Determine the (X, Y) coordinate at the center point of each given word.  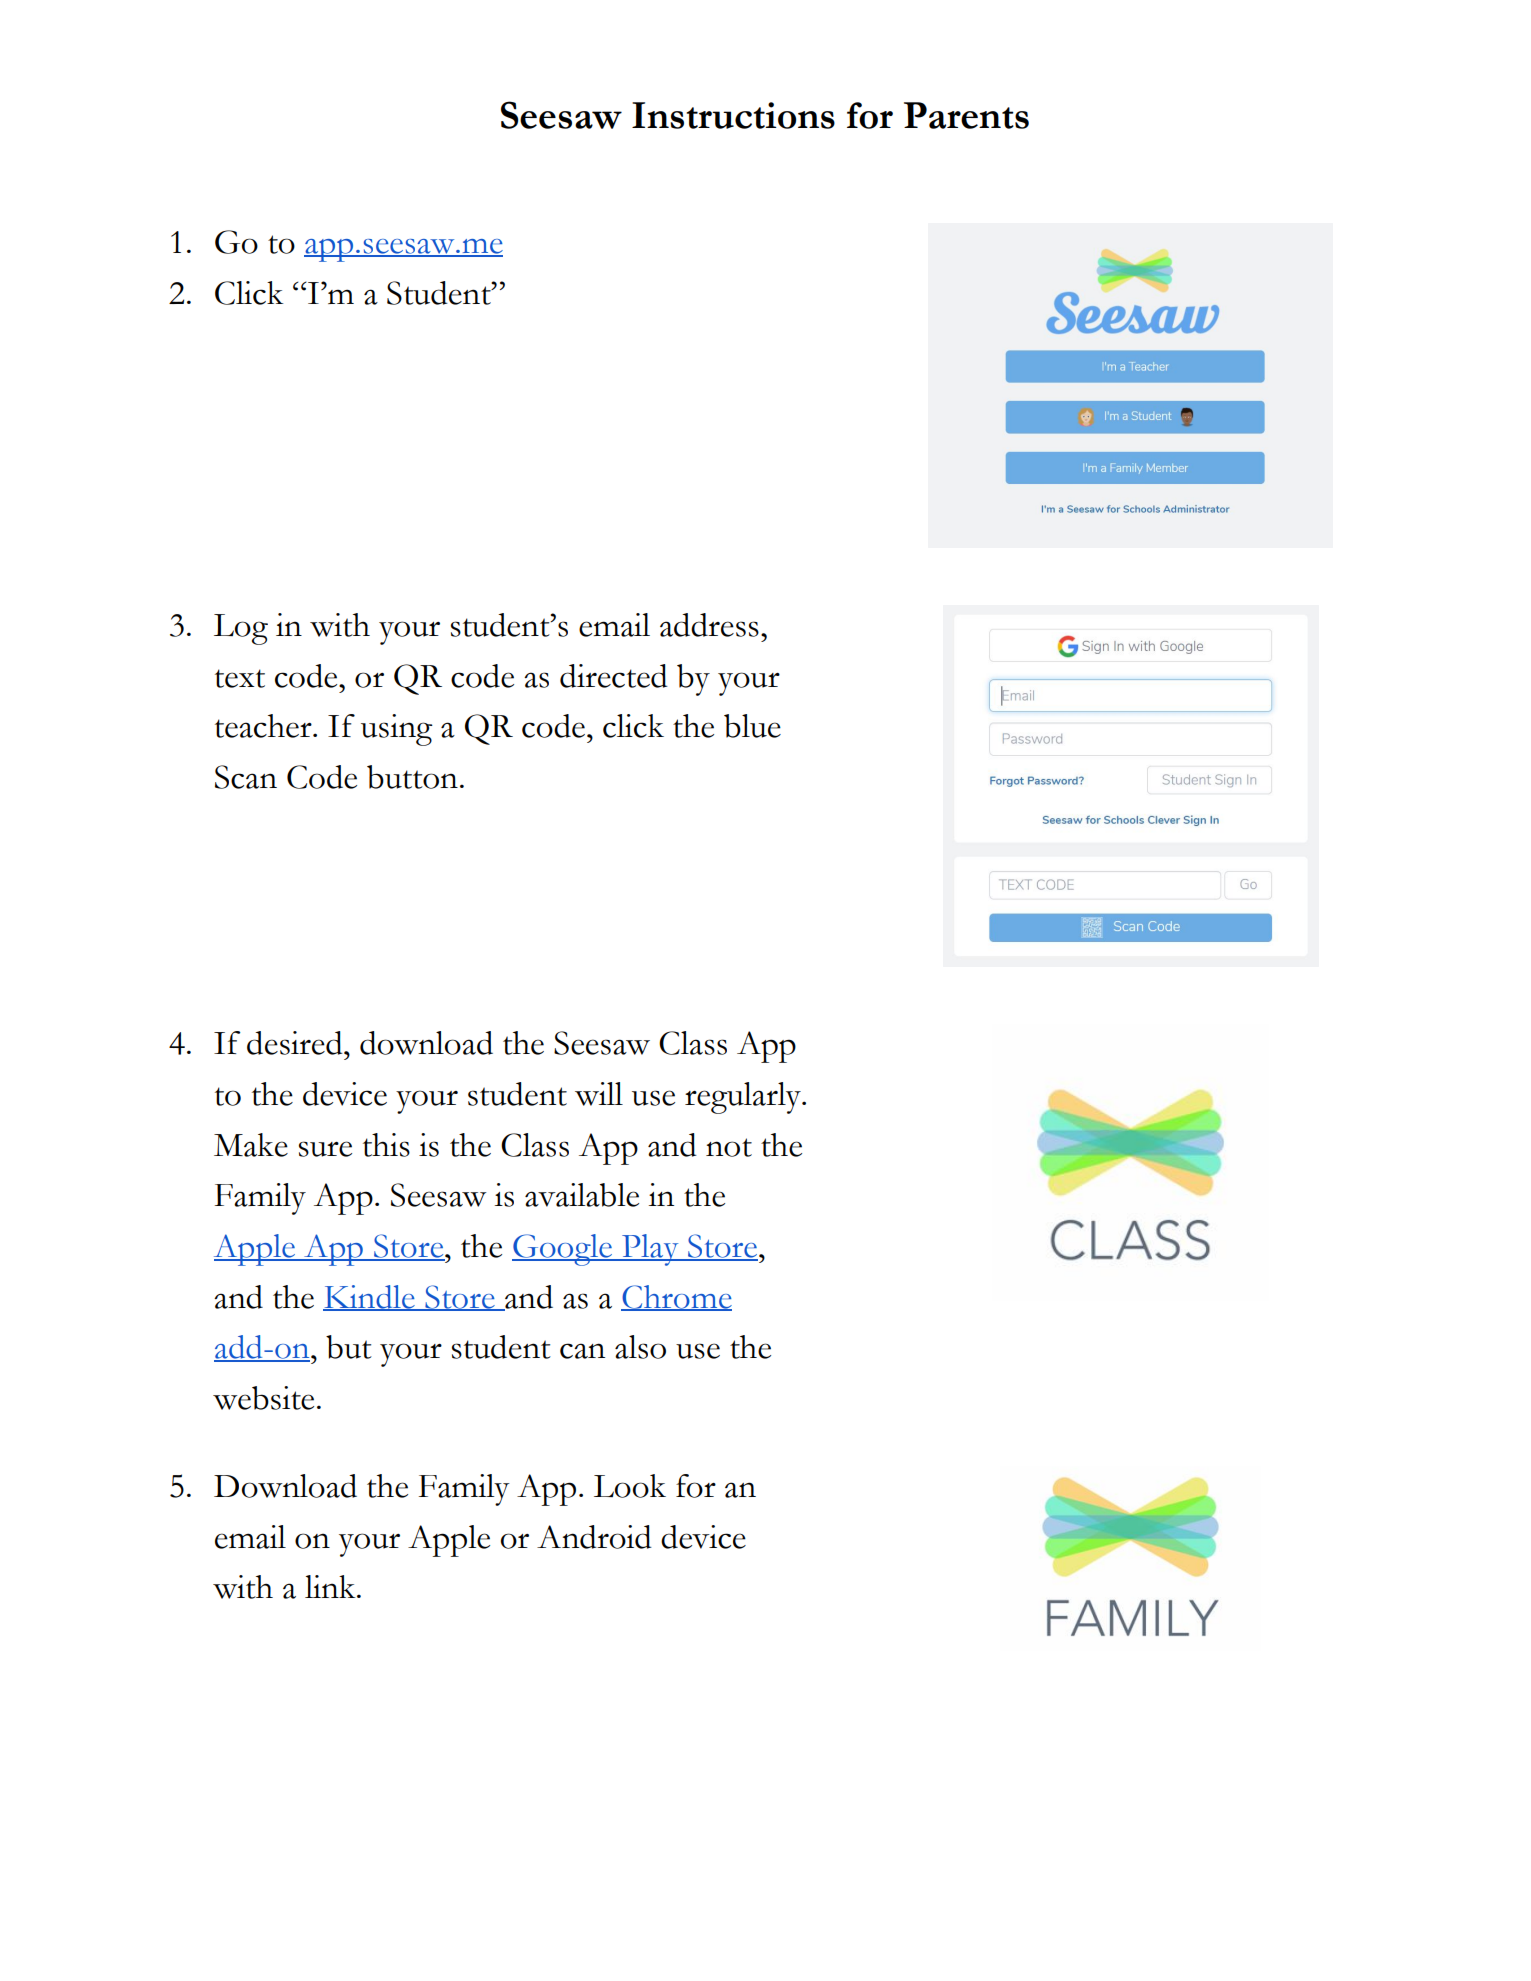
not (729, 1147)
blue (752, 726)
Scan (246, 777)
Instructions (733, 115)
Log (241, 629)
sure (325, 1149)
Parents (966, 115)
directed (614, 676)
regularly (744, 1098)
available (582, 1195)
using (397, 730)
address (709, 625)
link (331, 1586)
